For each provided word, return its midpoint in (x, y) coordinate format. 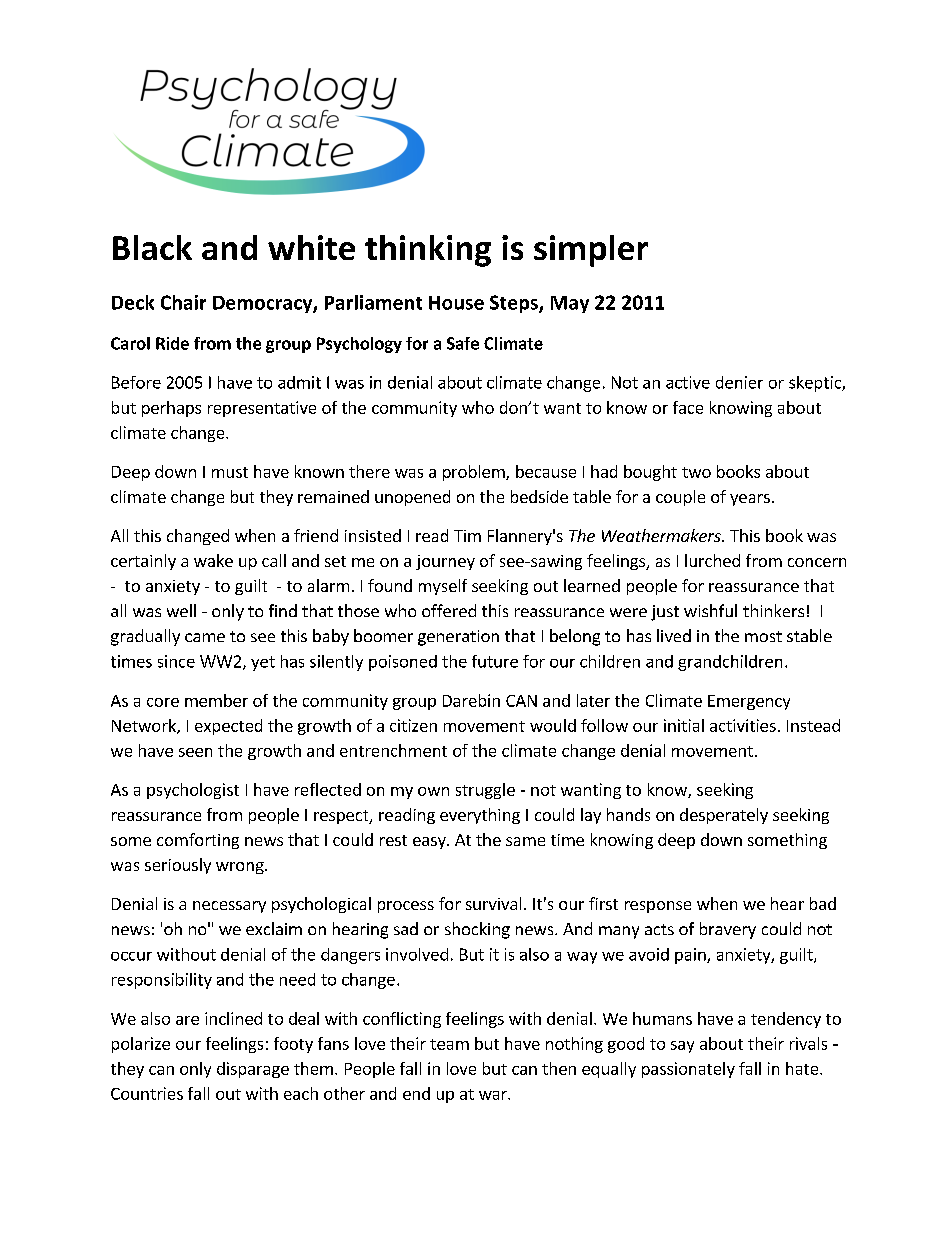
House (456, 303)
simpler (591, 251)
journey (445, 562)
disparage (253, 1070)
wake (213, 560)
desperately (724, 816)
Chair (183, 302)
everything (480, 816)
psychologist (193, 791)
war (494, 1095)
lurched (712, 560)
